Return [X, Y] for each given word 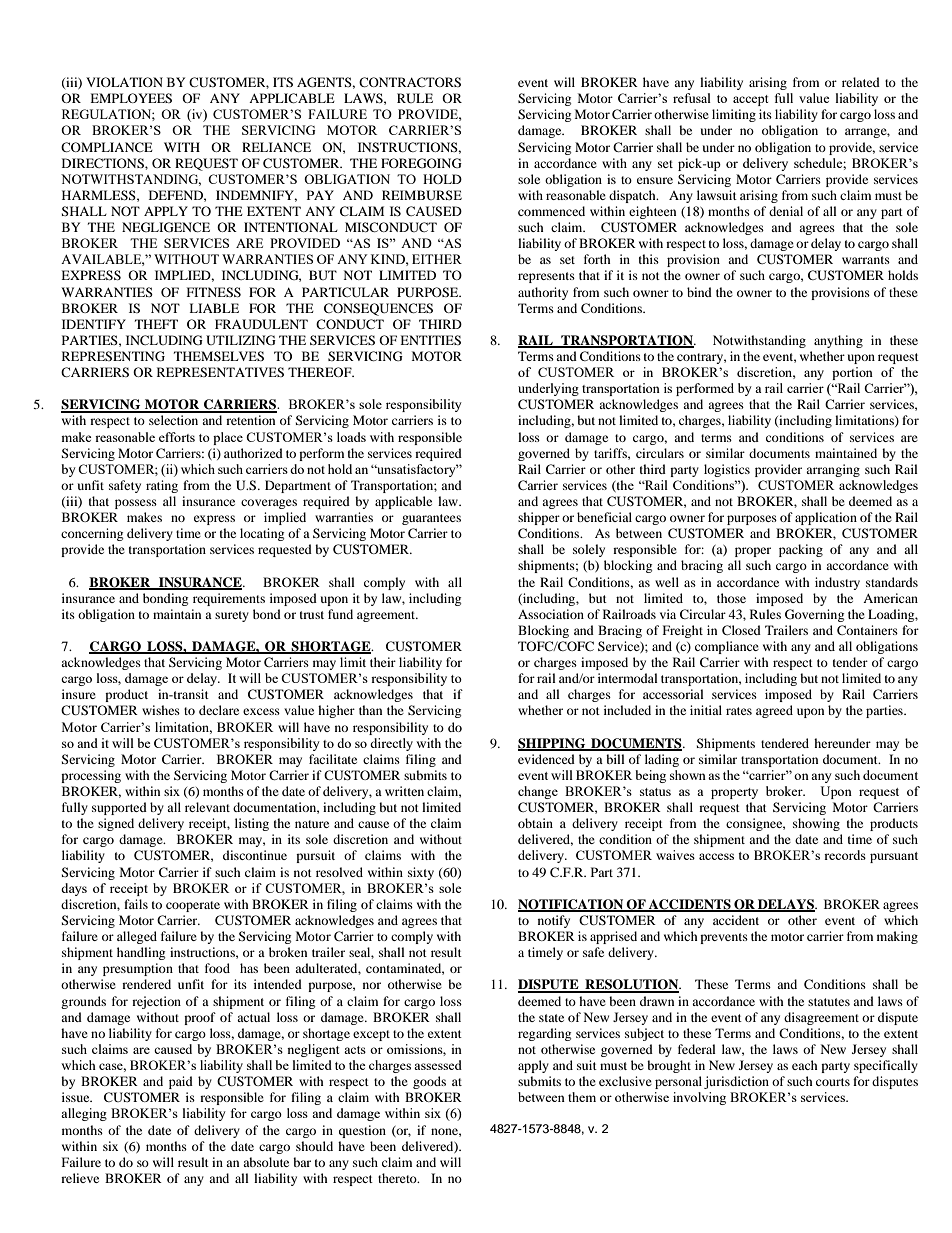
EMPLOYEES [131, 98]
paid [181, 1082]
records [845, 855]
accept [750, 100]
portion [852, 373]
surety [232, 616]
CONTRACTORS [410, 82]
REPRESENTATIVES [220, 372]
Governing [814, 615]
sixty [421, 873]
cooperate [193, 906]
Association [551, 614]
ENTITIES [430, 340]
